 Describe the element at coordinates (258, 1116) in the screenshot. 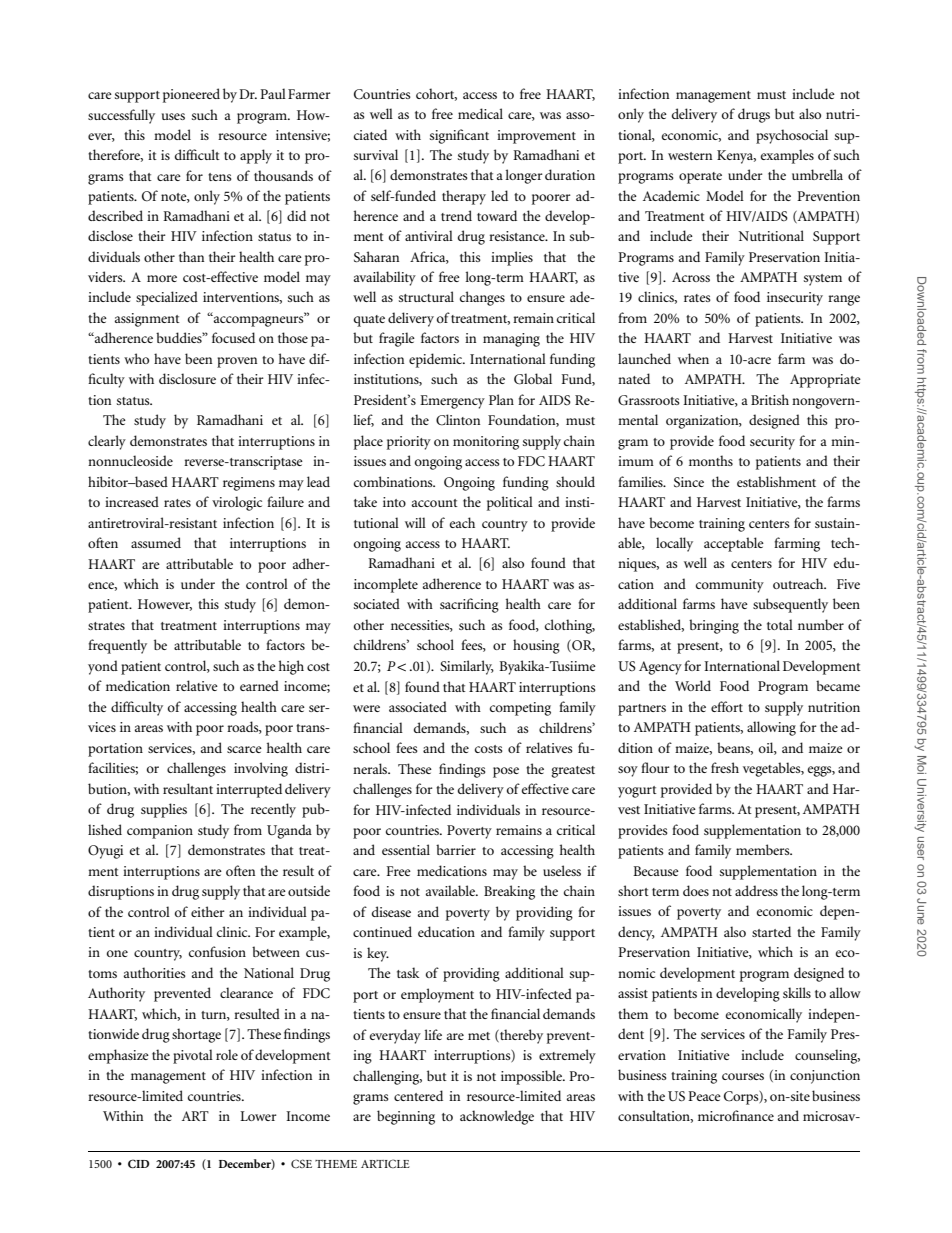

I see `Lower` at that location.
